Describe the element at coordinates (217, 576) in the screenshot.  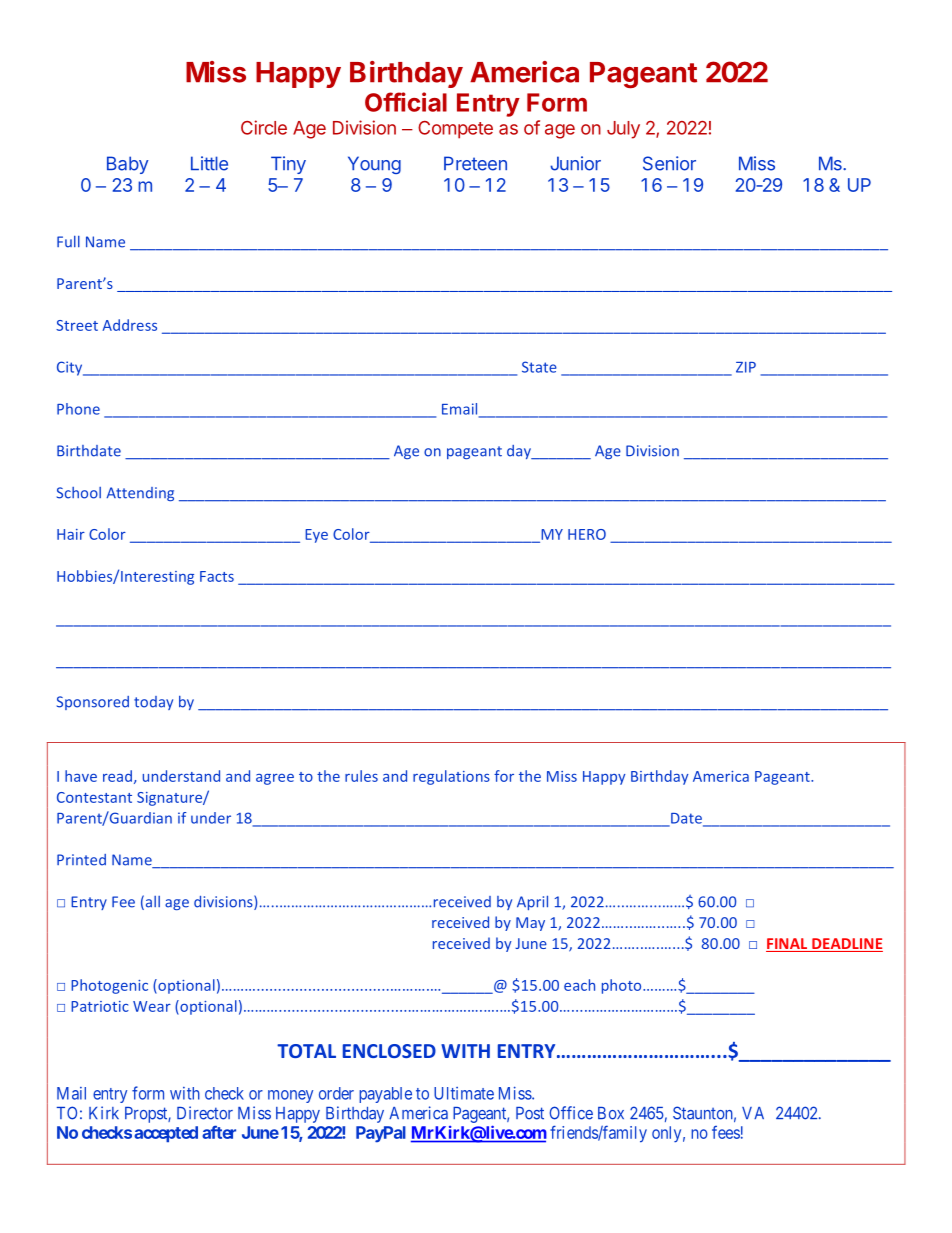
I see `Facts` at that location.
